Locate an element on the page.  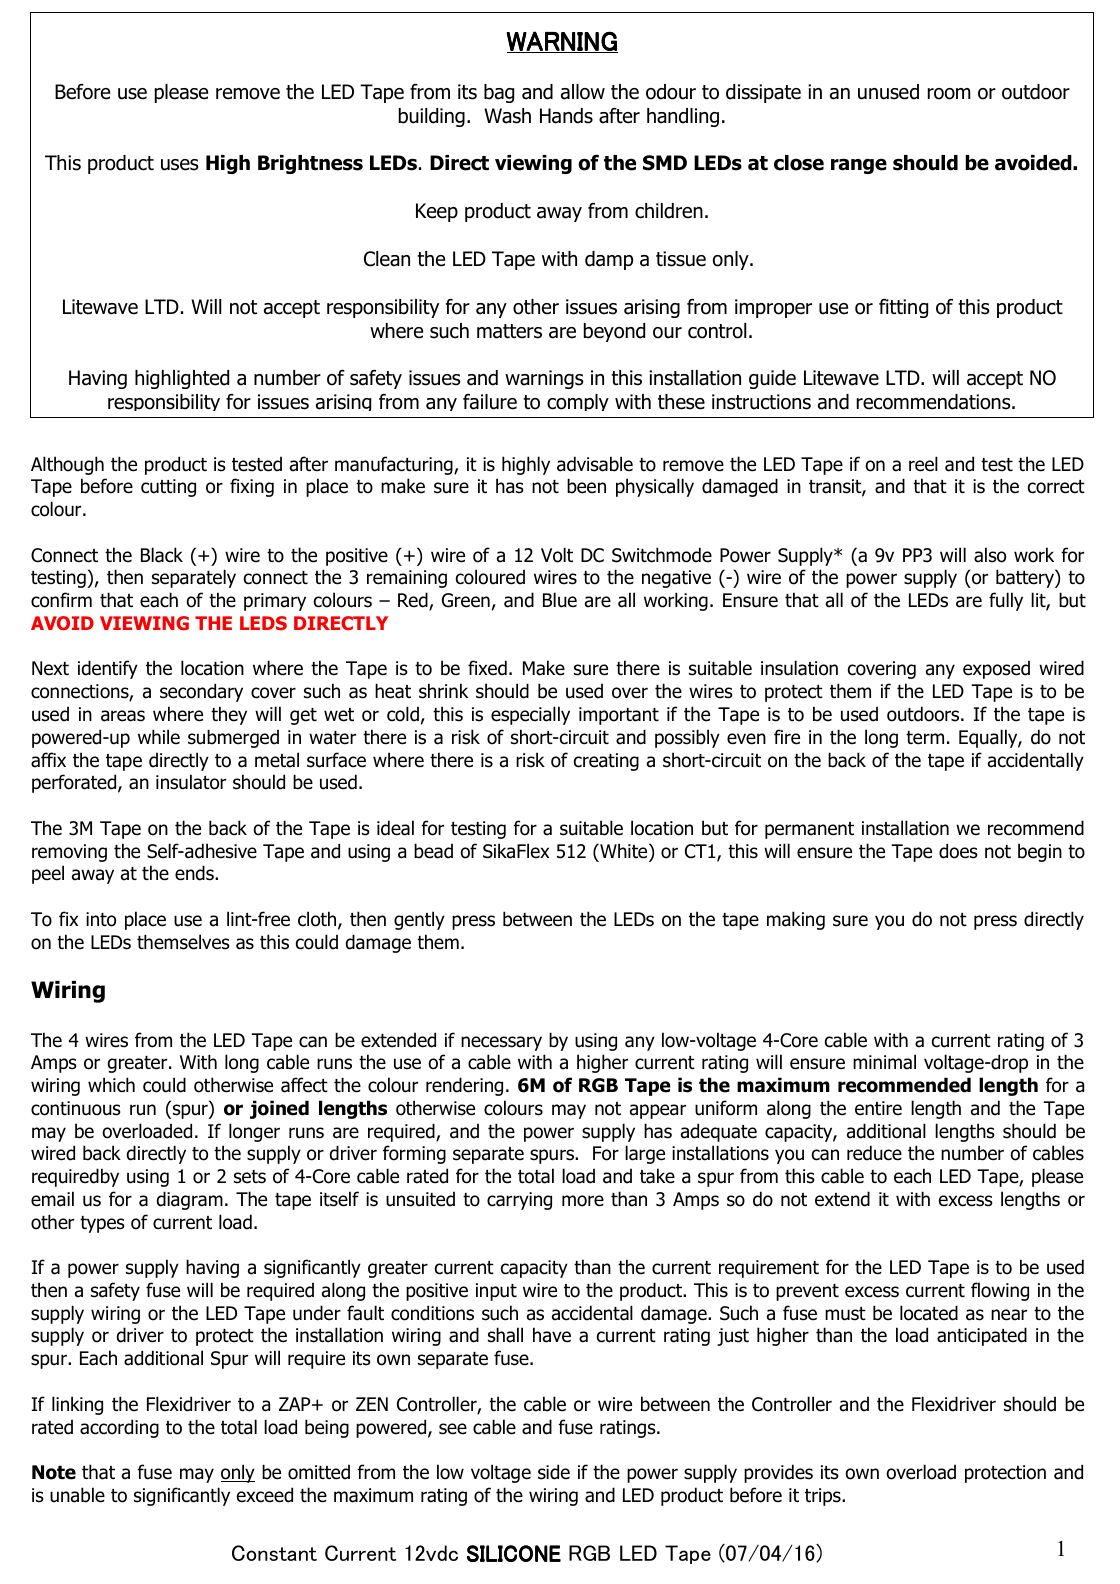
which is located at coordinates (111, 1085).
